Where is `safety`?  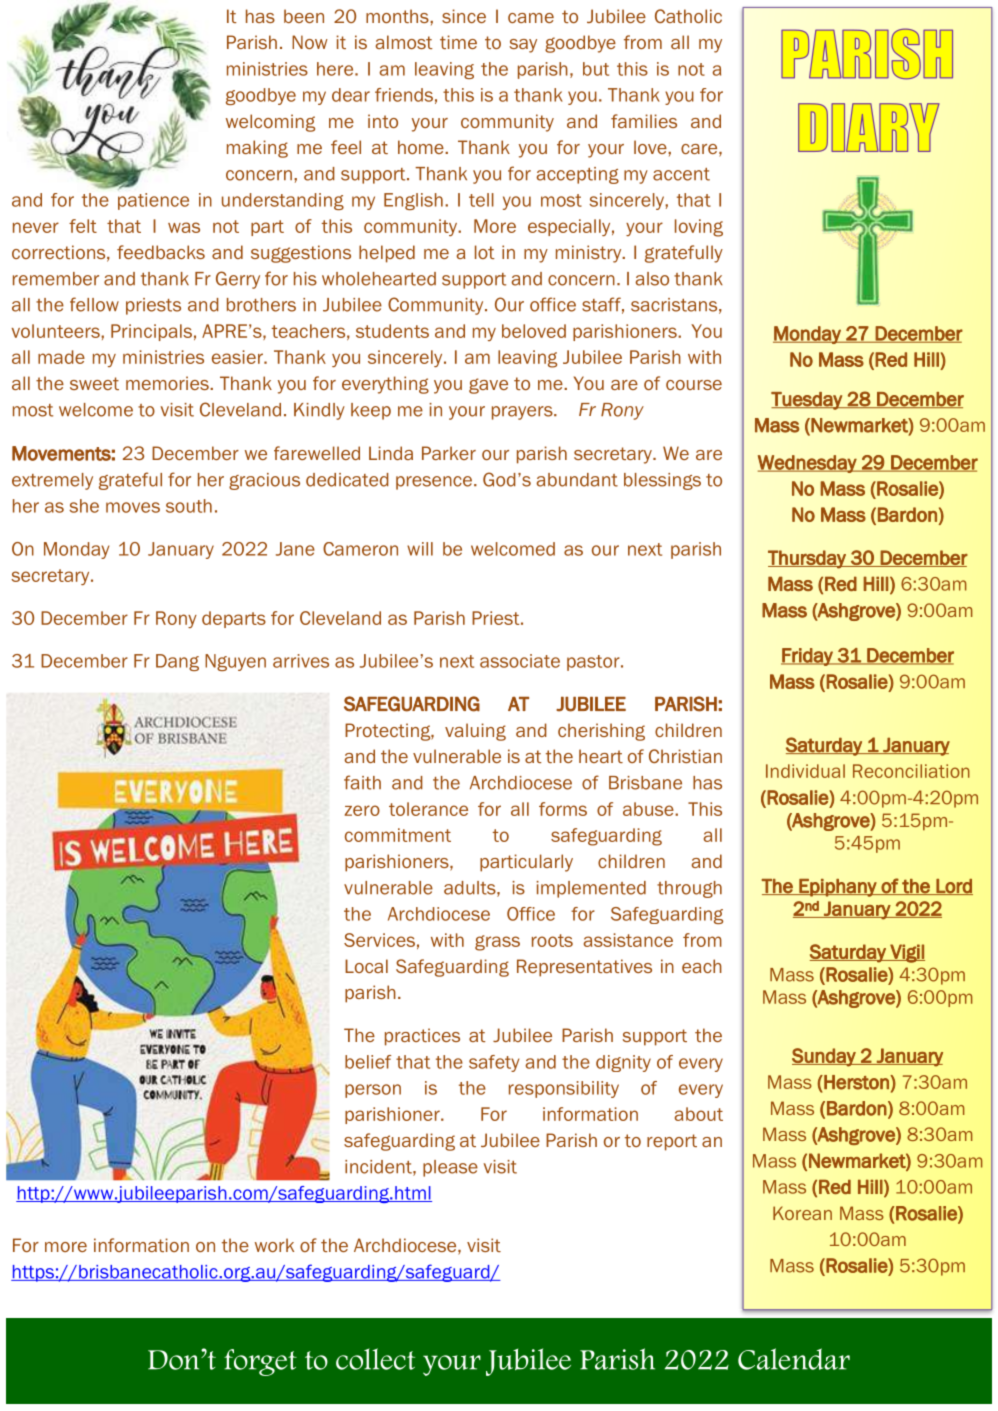
safety is located at coordinates (494, 1063).
